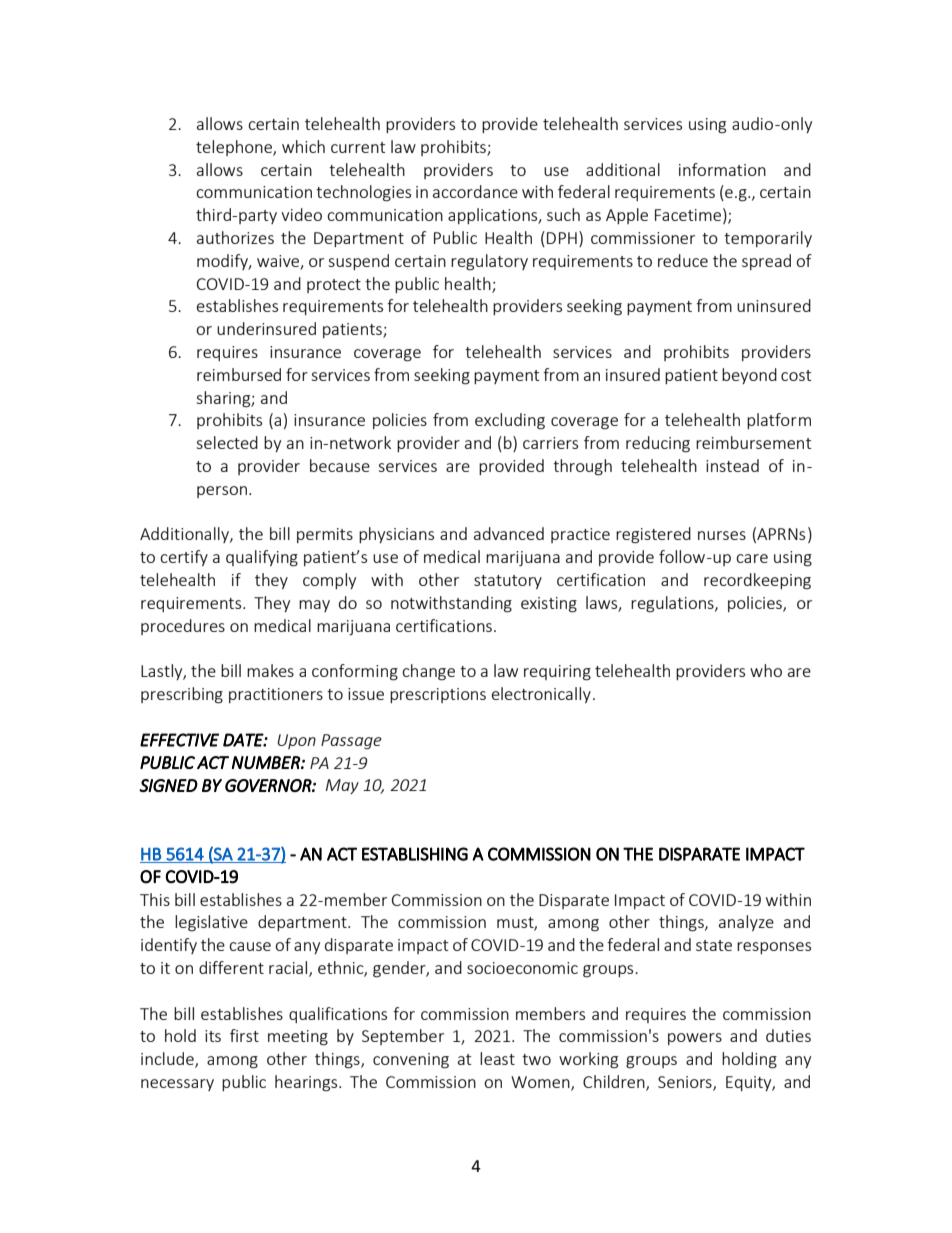 The height and width of the page is (1233, 952). Describe the element at coordinates (183, 627) in the page. I see `procedures` at that location.
